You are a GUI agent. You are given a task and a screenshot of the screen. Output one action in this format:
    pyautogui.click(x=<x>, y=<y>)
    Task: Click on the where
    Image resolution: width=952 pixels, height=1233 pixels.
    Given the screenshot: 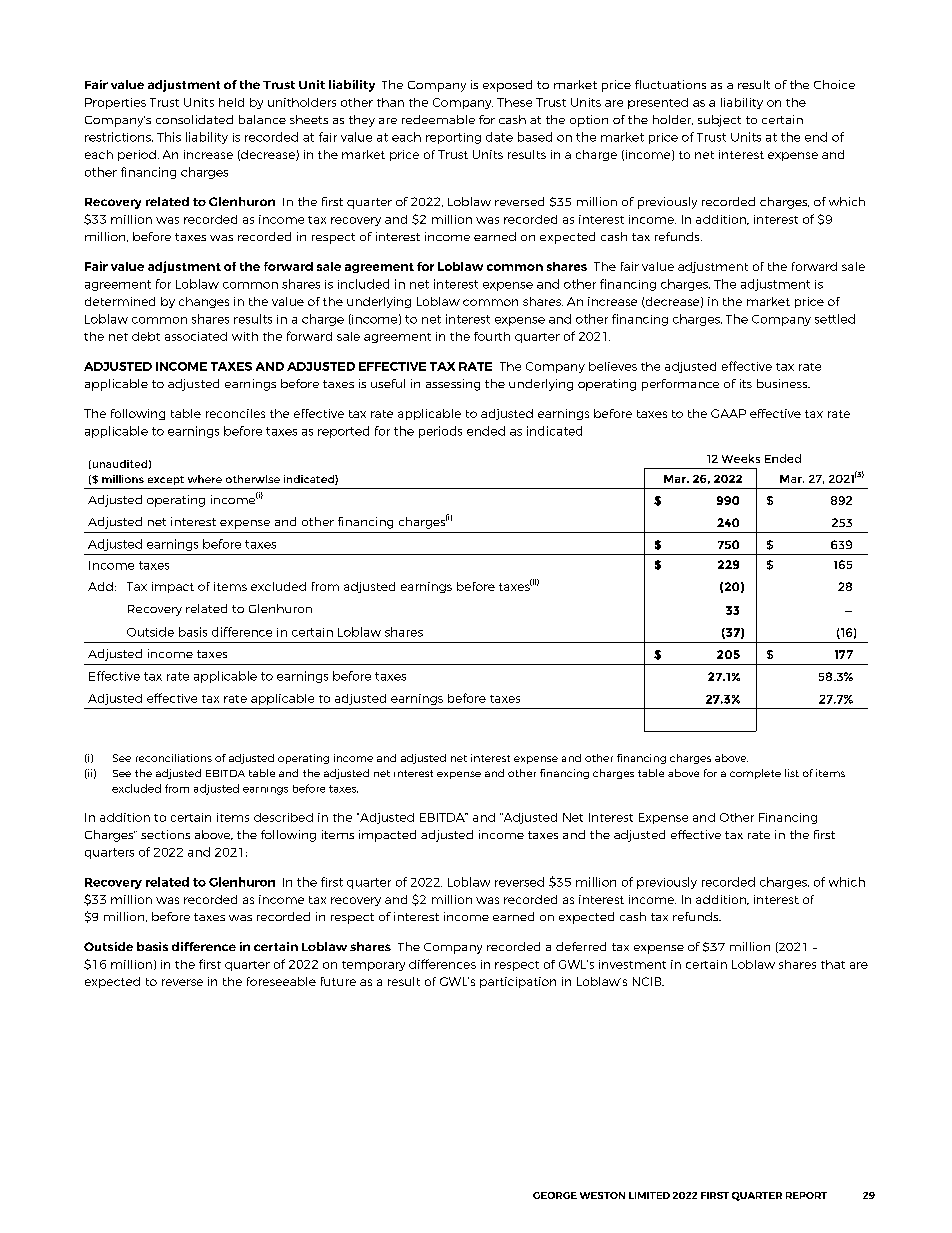 What is the action you would take?
    pyautogui.click(x=205, y=479)
